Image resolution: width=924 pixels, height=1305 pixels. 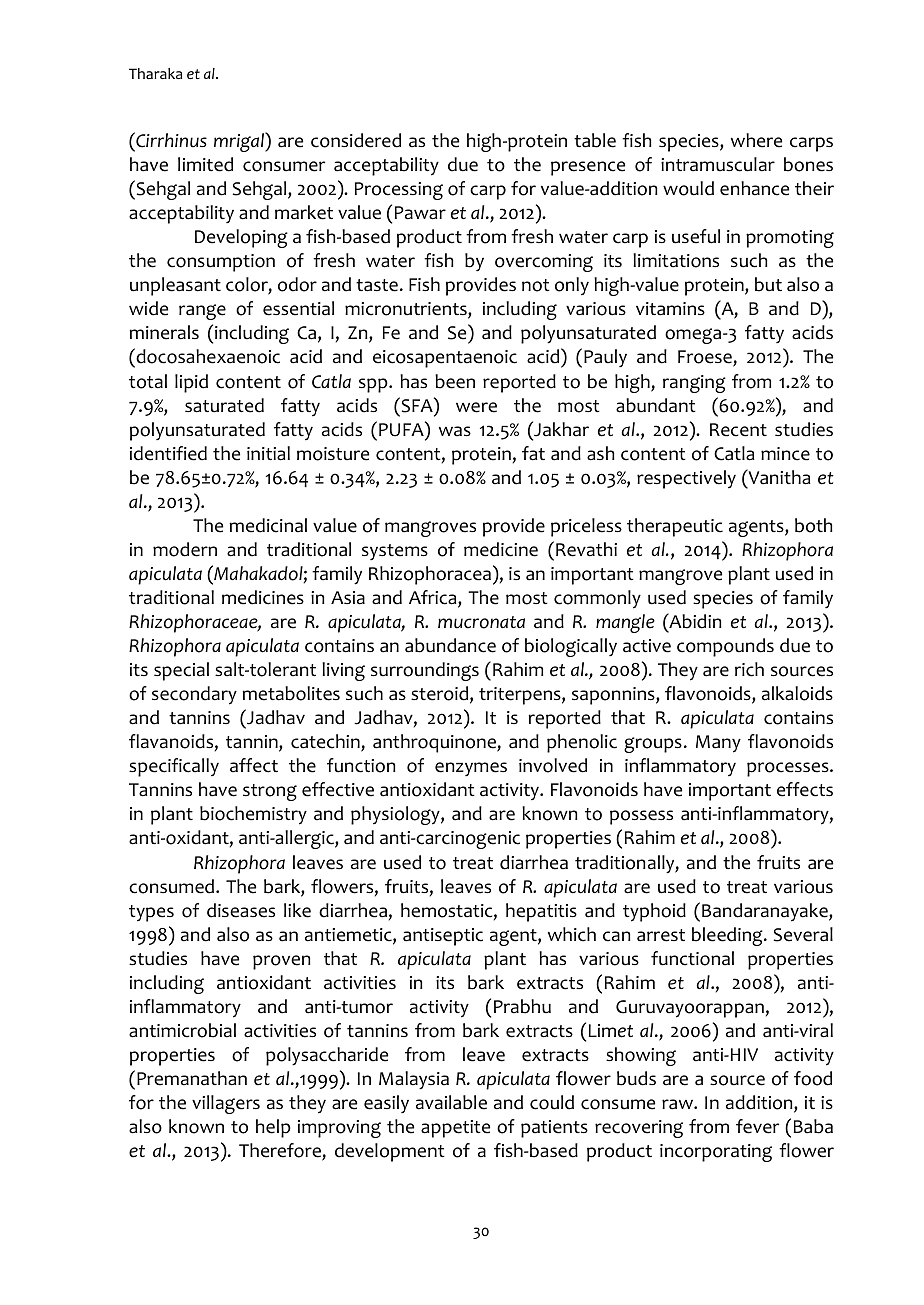 I want to click on special, so click(x=181, y=671).
